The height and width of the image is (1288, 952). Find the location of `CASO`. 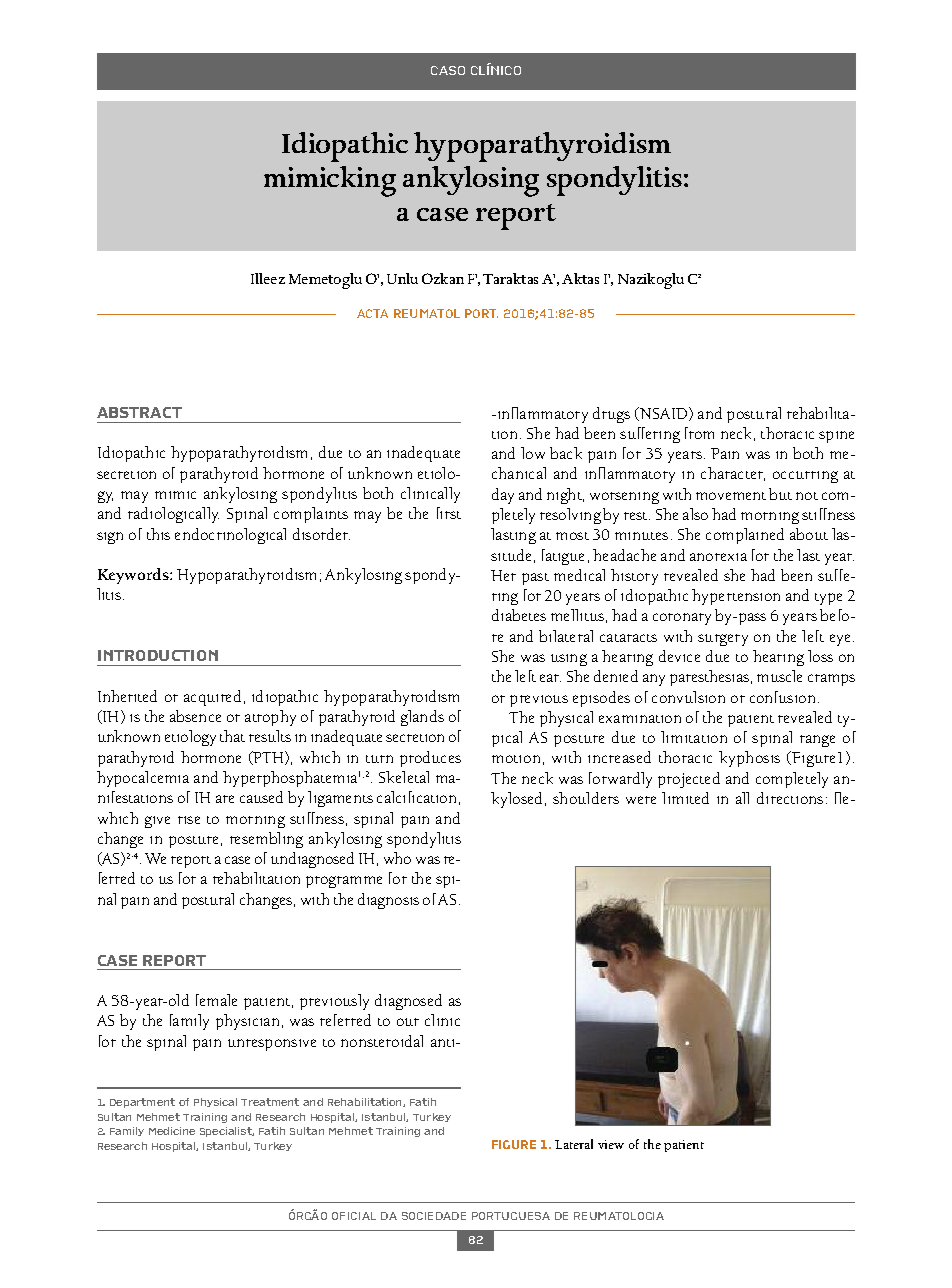

CASO is located at coordinates (448, 70).
